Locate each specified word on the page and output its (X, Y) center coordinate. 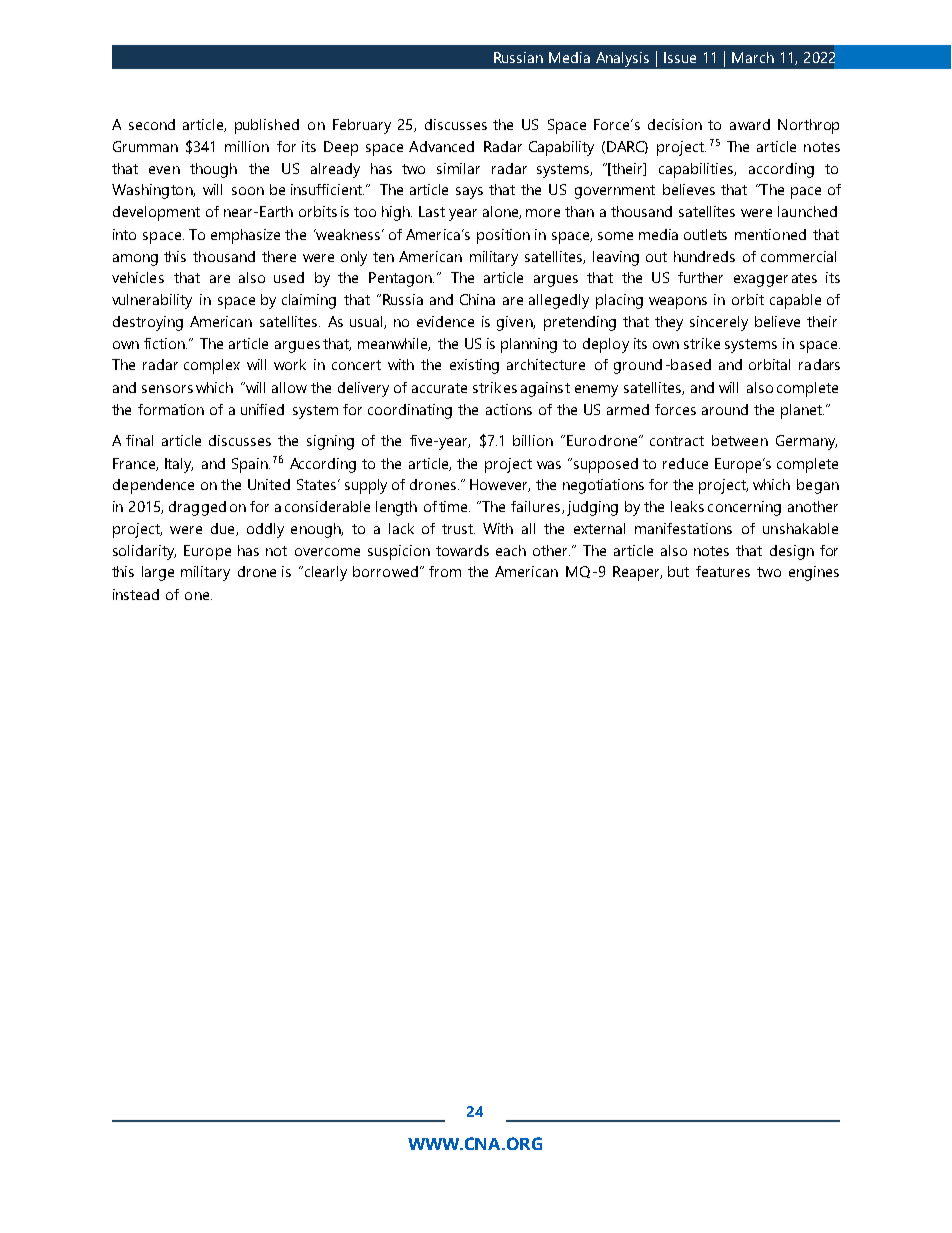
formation (171, 409)
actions (509, 409)
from (445, 571)
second (152, 124)
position (503, 236)
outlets (705, 234)
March (753, 57)
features (723, 571)
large (158, 573)
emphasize (245, 236)
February (362, 126)
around (725, 409)
